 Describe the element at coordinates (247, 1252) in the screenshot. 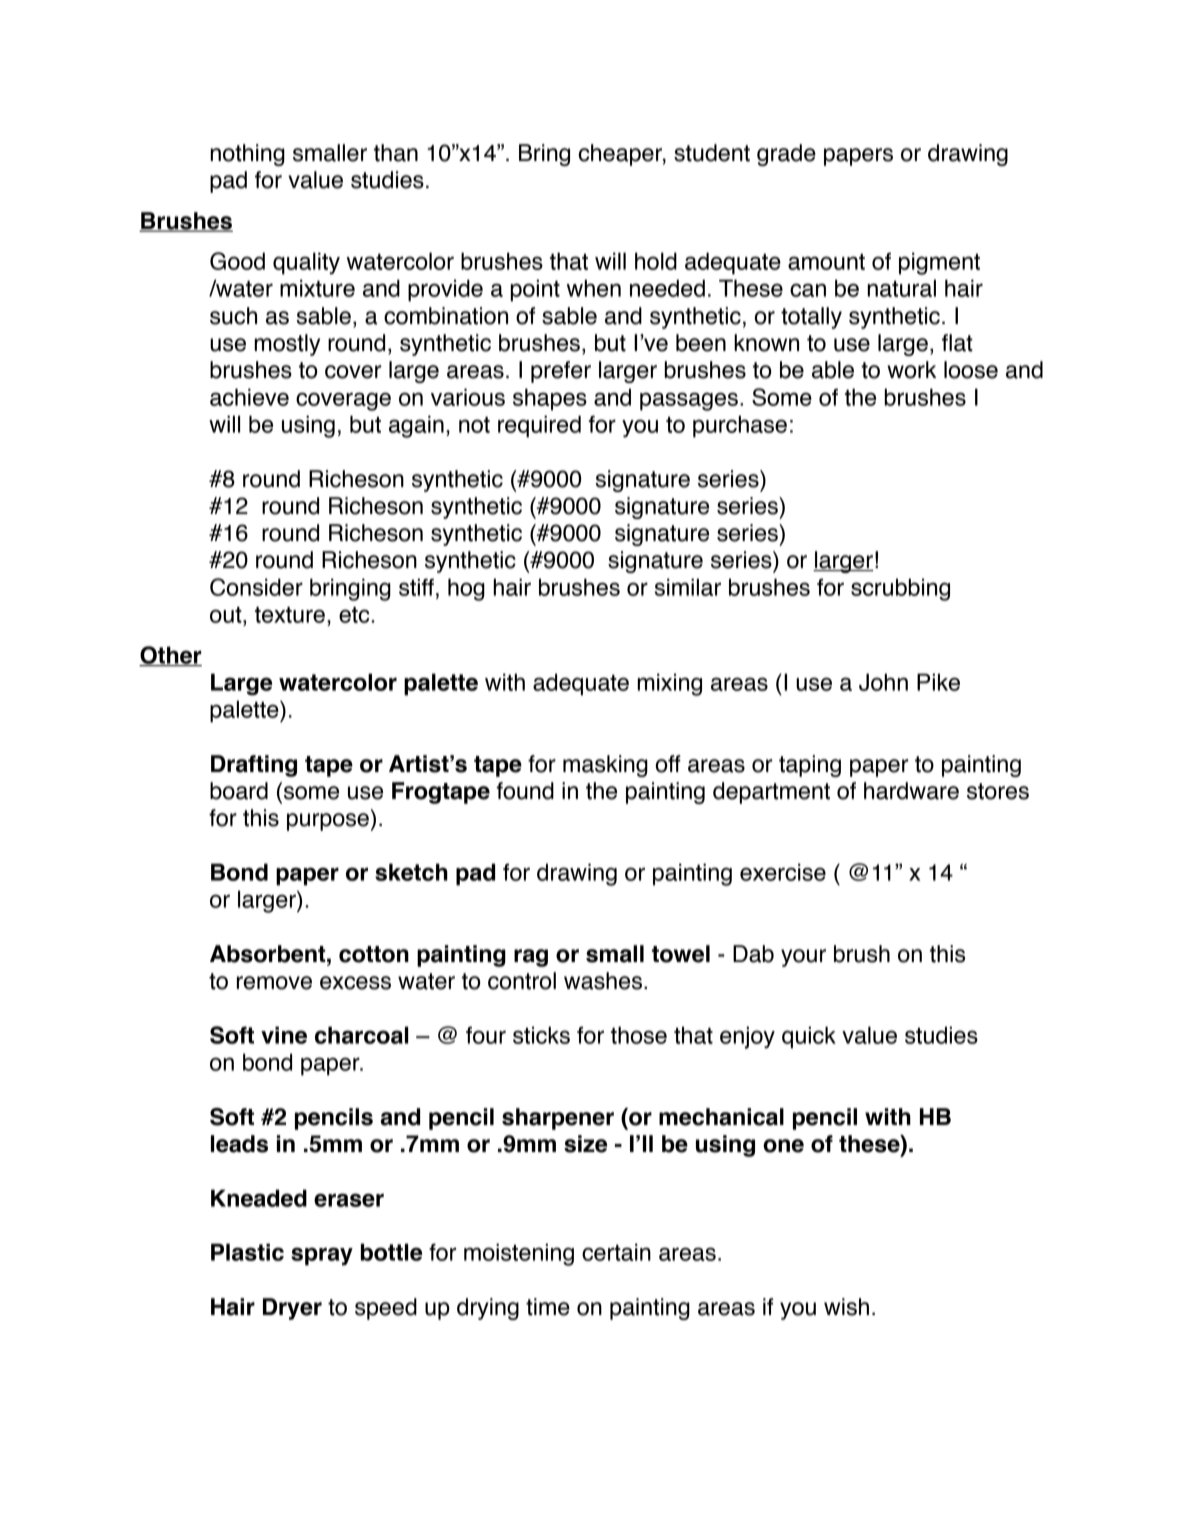

I see `Plastic` at that location.
